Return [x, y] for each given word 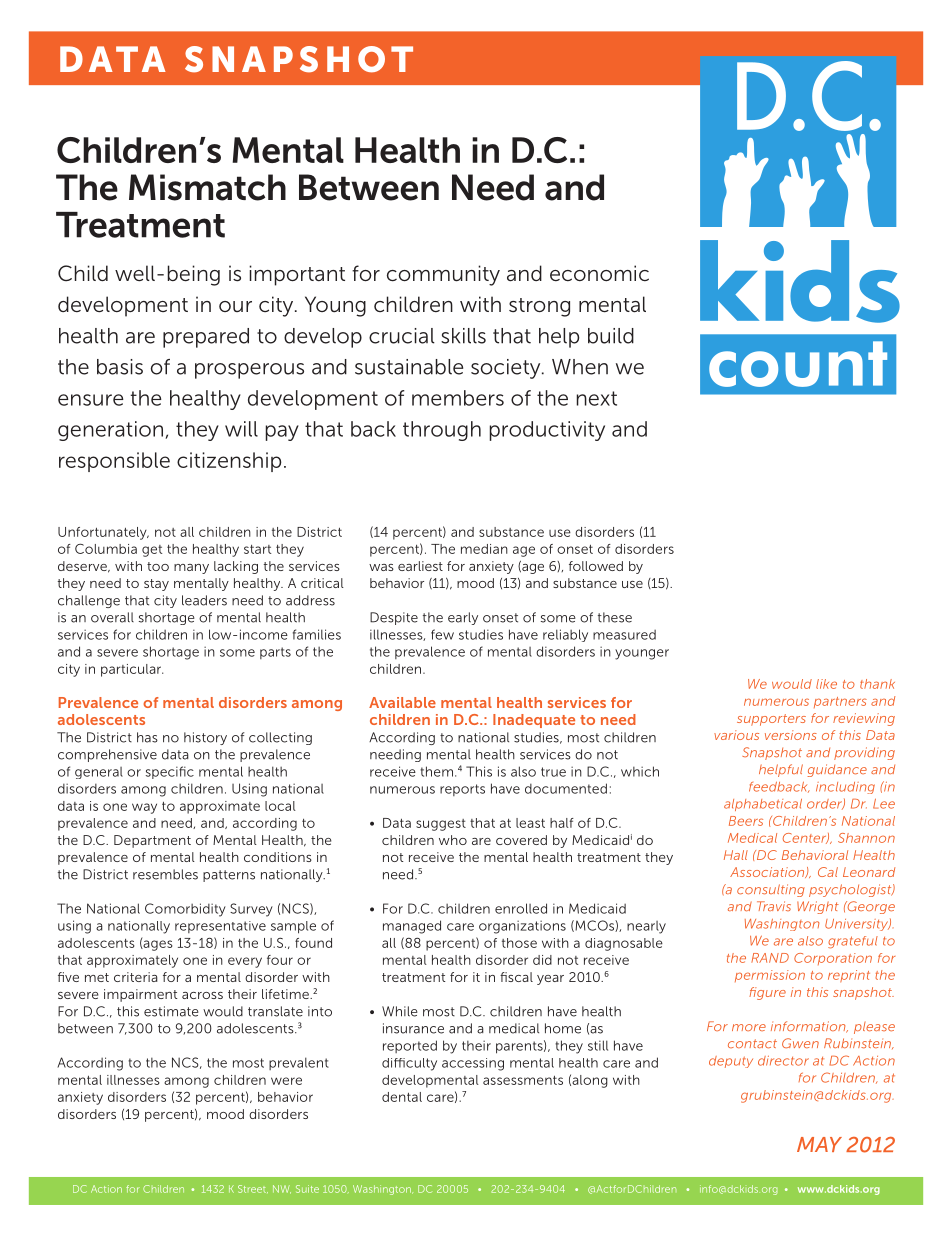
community [443, 275]
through [442, 431]
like [826, 684]
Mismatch [207, 187]
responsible [114, 462]
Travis [774, 906]
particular [132, 670]
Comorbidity [185, 910]
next [597, 398]
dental [402, 1097]
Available [402, 702]
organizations [522, 927]
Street [253, 1189]
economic [599, 273]
